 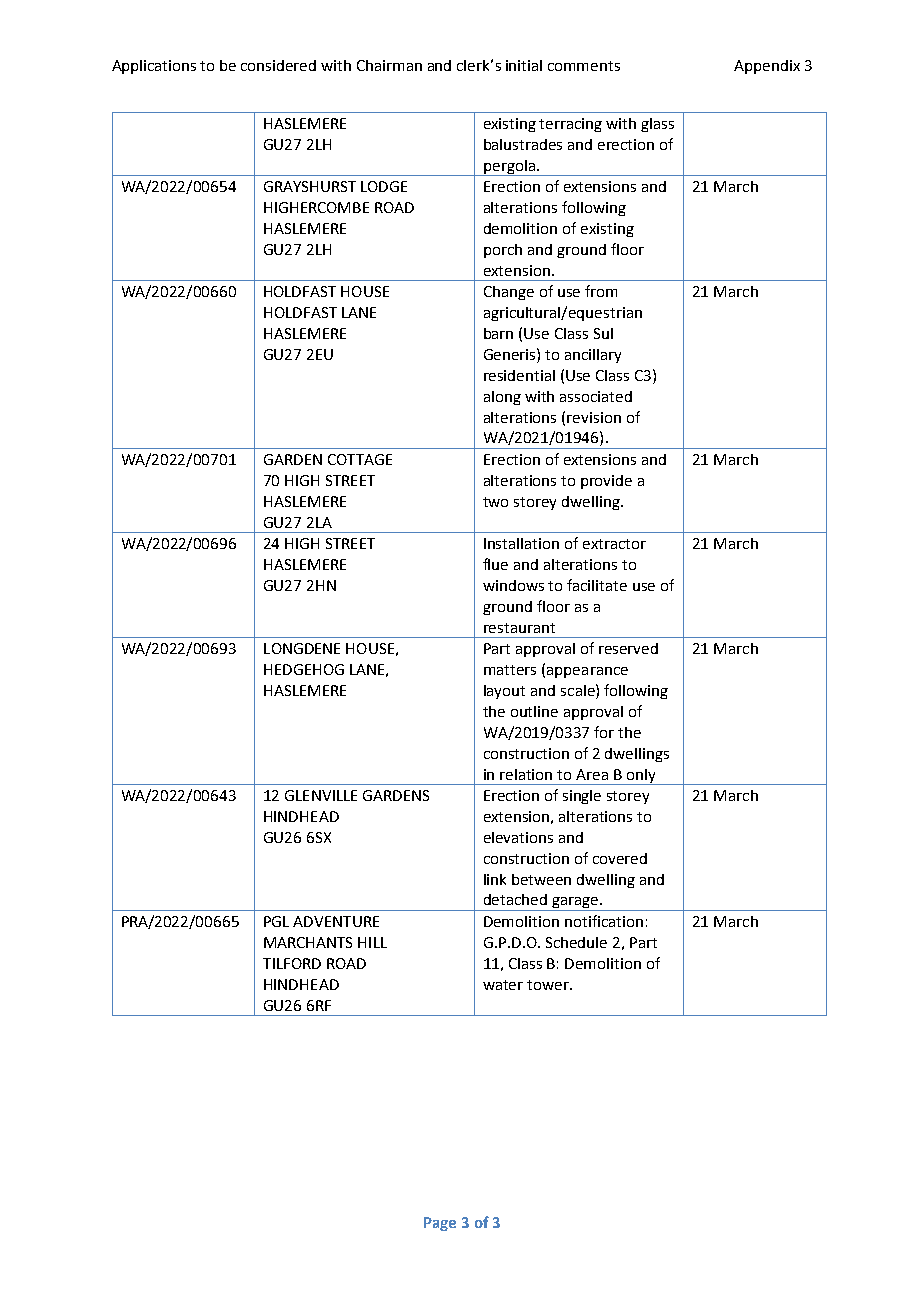 I want to click on water, so click(x=503, y=985).
